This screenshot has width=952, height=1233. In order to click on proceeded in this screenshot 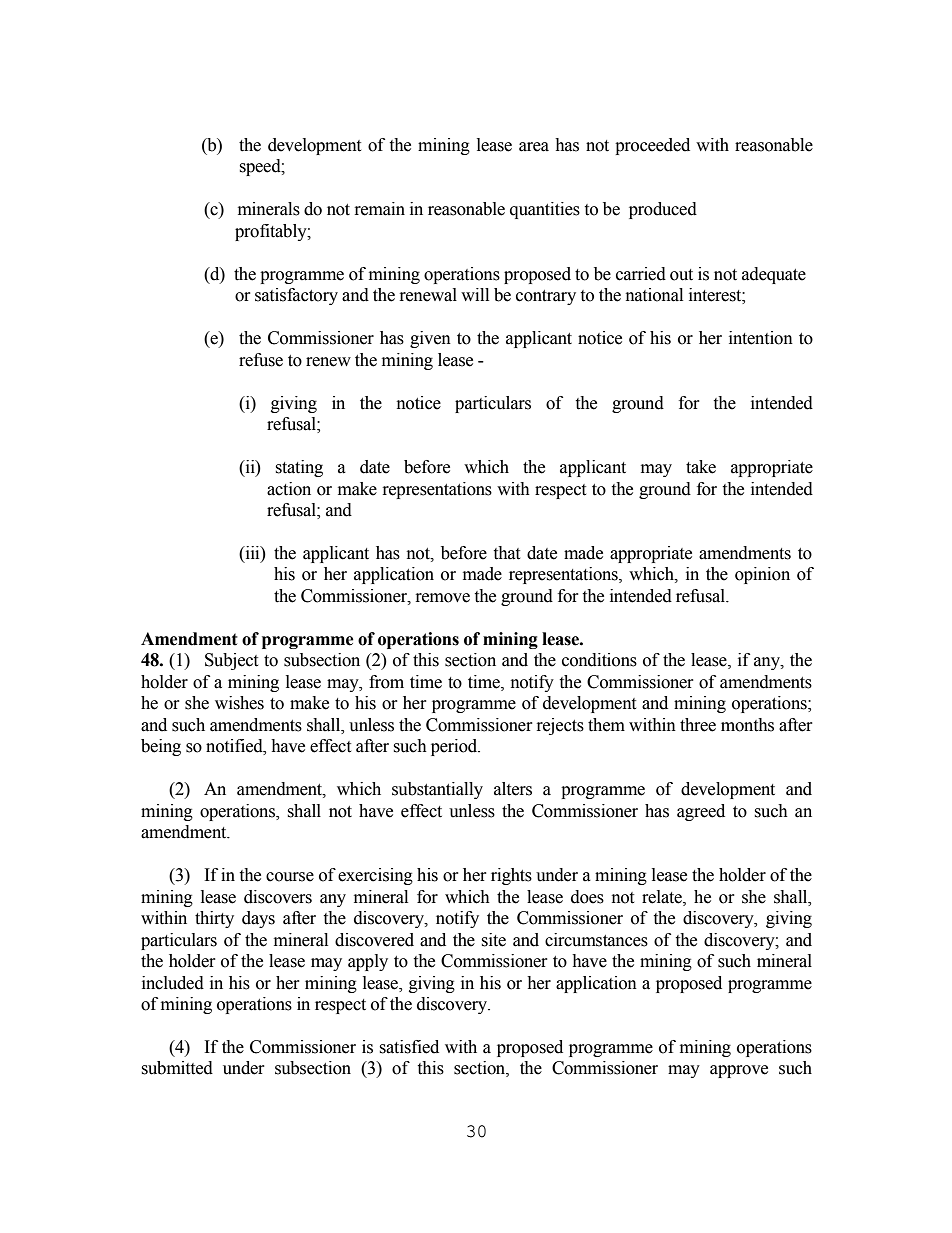, I will do `click(652, 146)`.
